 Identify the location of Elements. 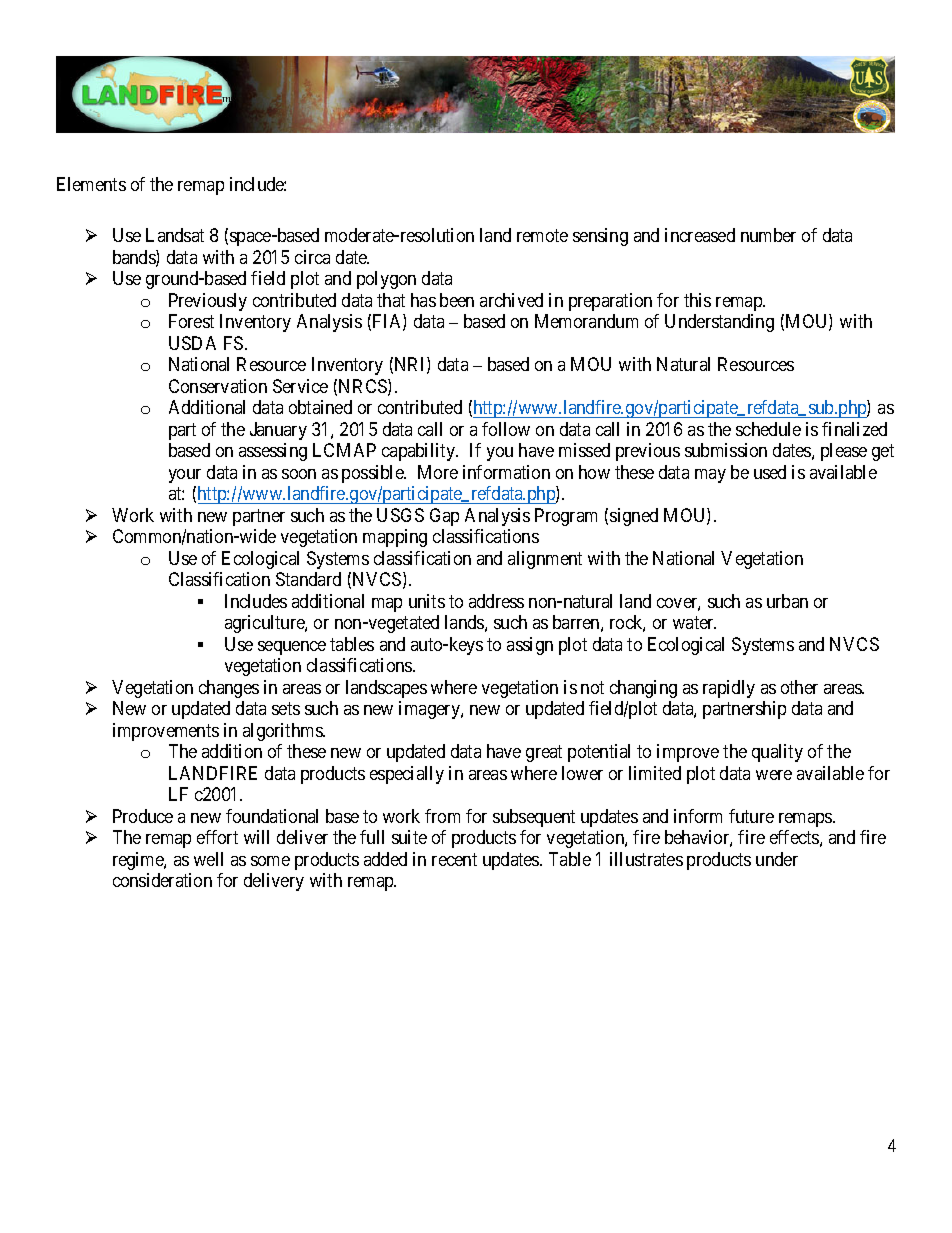
(91, 184).
